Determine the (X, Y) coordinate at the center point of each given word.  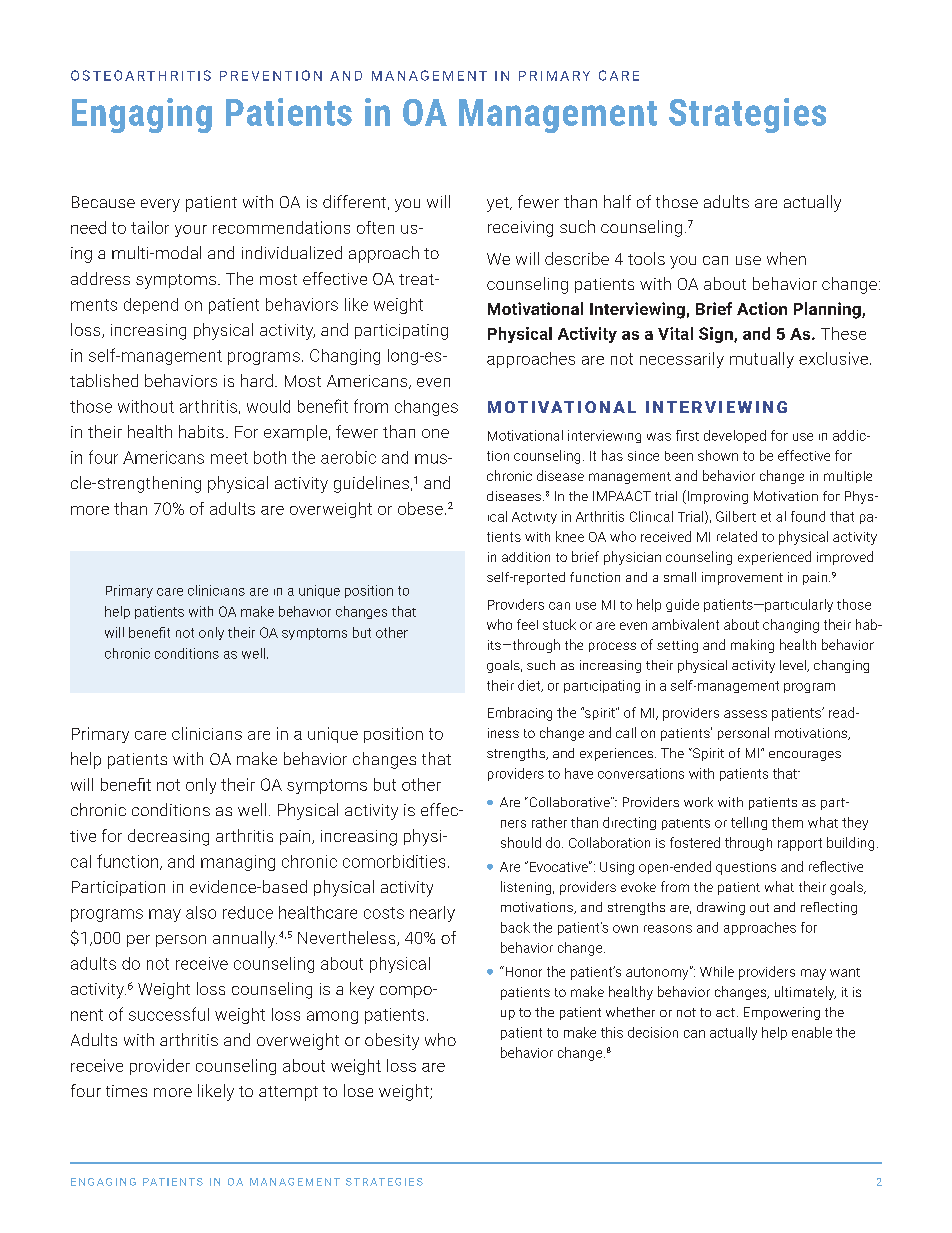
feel (527, 624)
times (126, 1091)
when (786, 258)
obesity (392, 1041)
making (752, 646)
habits (201, 431)
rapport (800, 844)
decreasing (168, 837)
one (435, 433)
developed (735, 436)
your (191, 231)
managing (238, 863)
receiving (520, 229)
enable (812, 1032)
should (521, 842)
